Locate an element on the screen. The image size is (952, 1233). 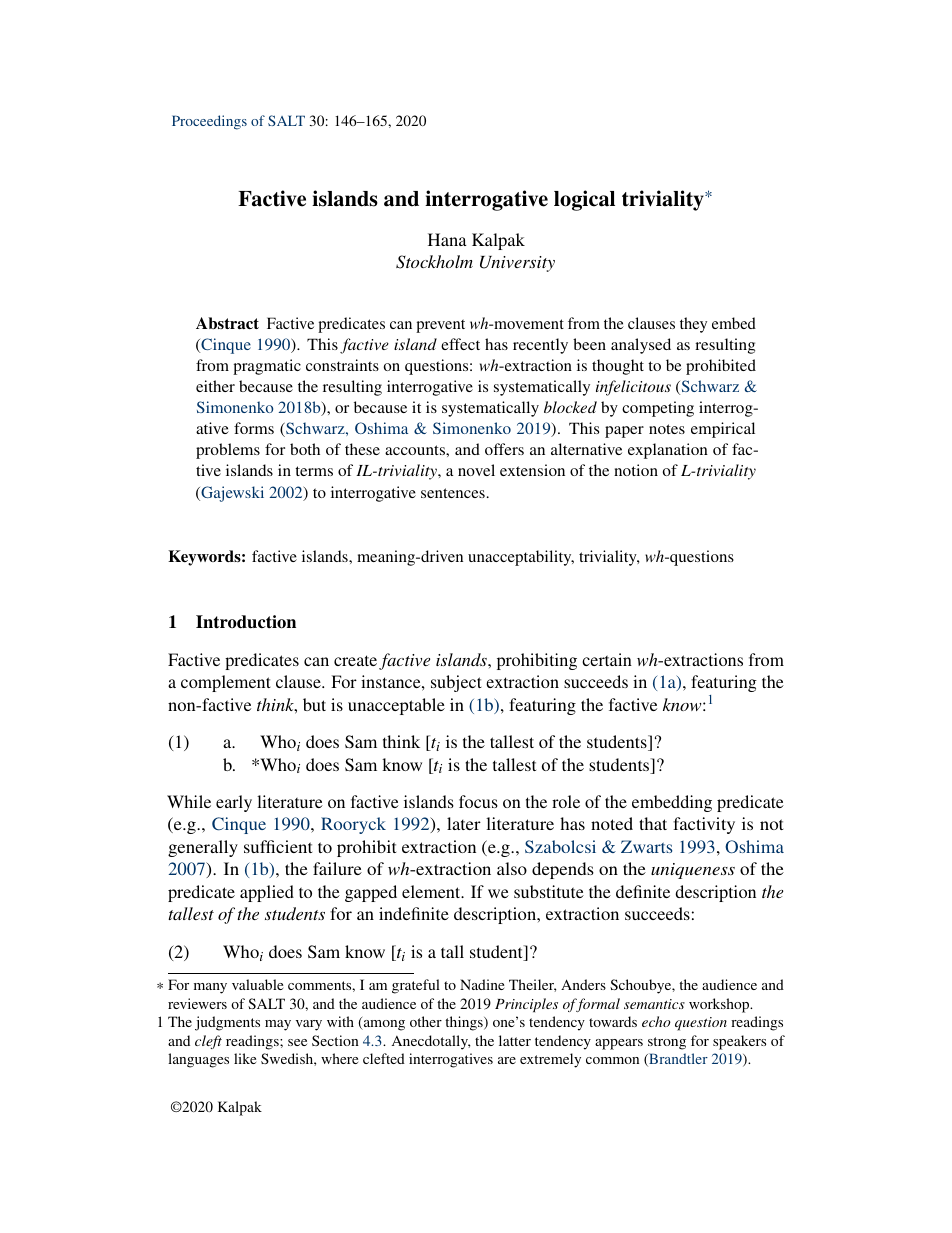
other is located at coordinates (426, 1021).
